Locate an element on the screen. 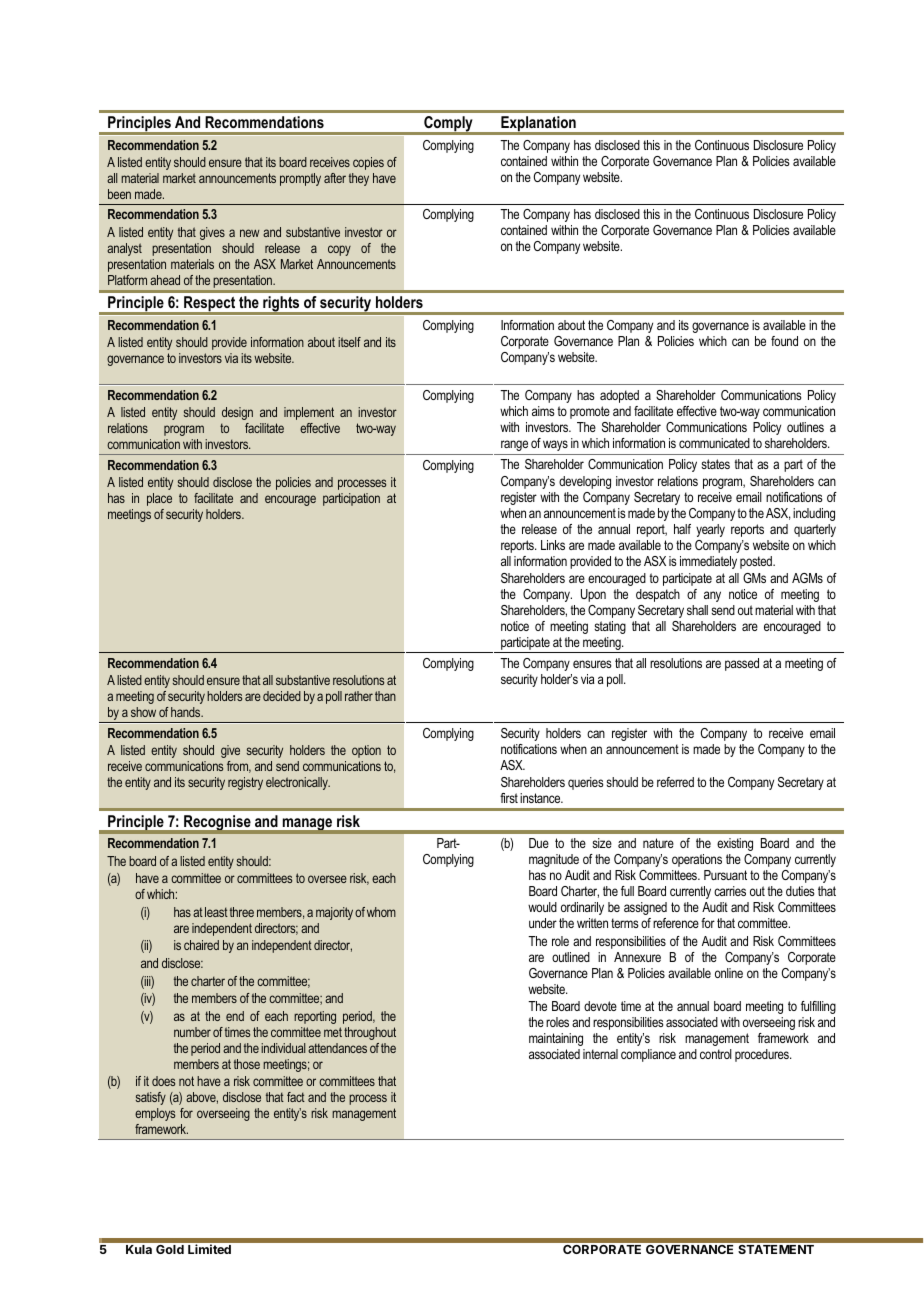 The image size is (924, 1307). first is located at coordinates (509, 798).
